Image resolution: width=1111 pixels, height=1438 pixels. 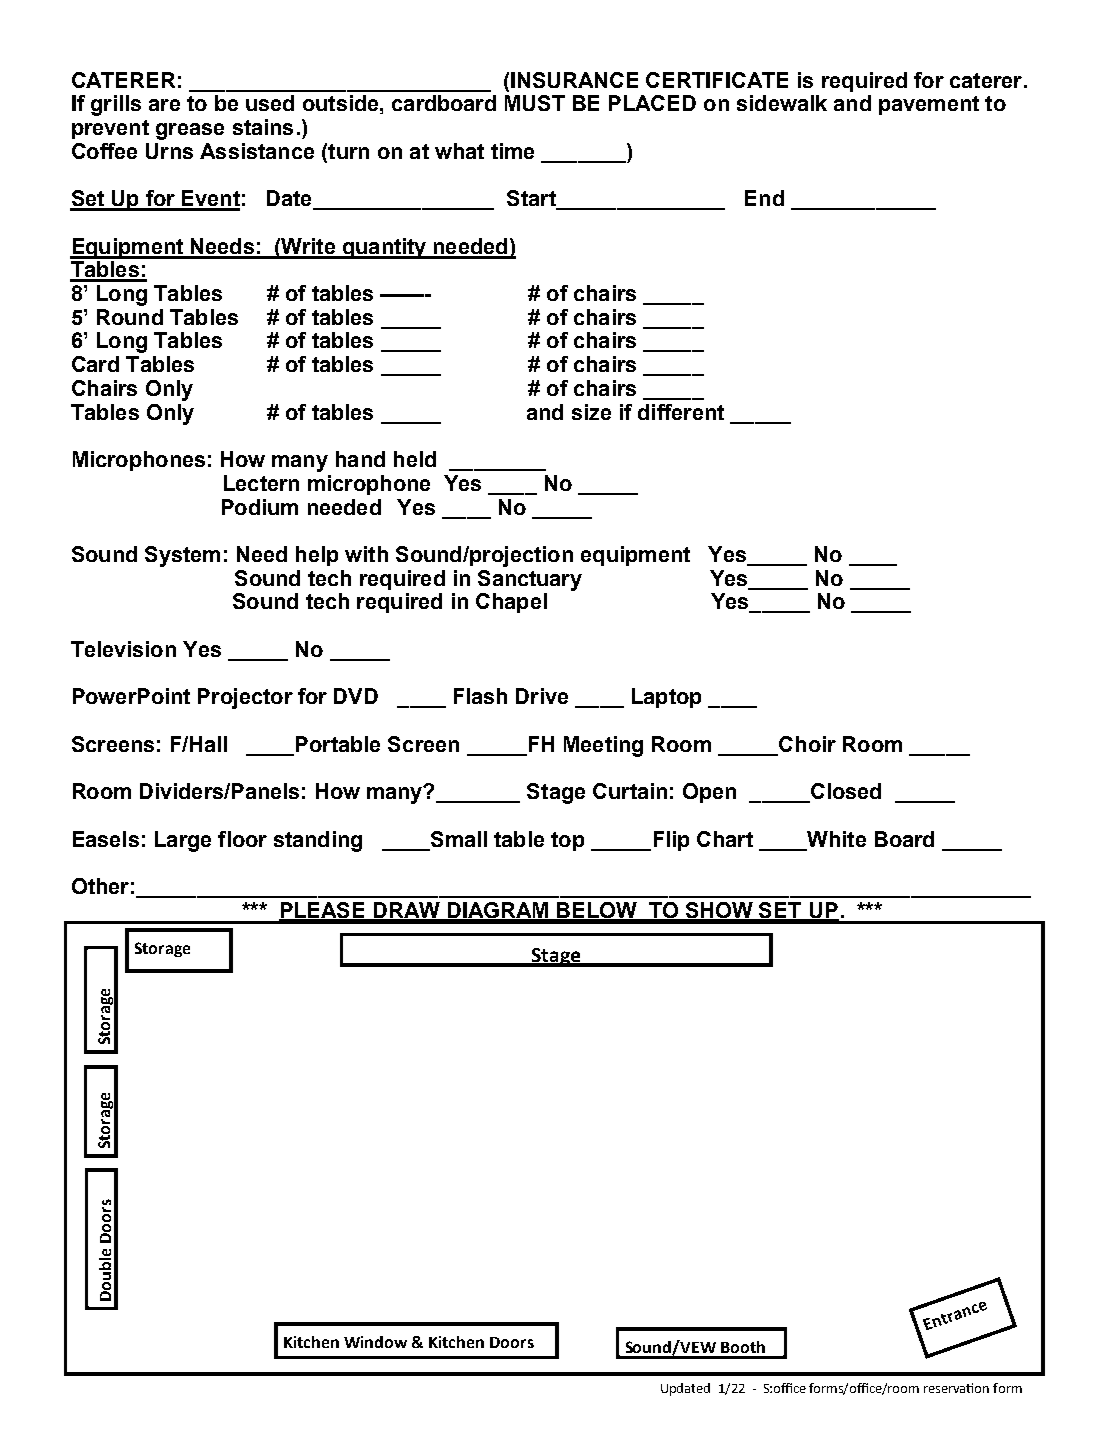 What do you see at coordinates (591, 412) in the document?
I see `size` at bounding box center [591, 412].
